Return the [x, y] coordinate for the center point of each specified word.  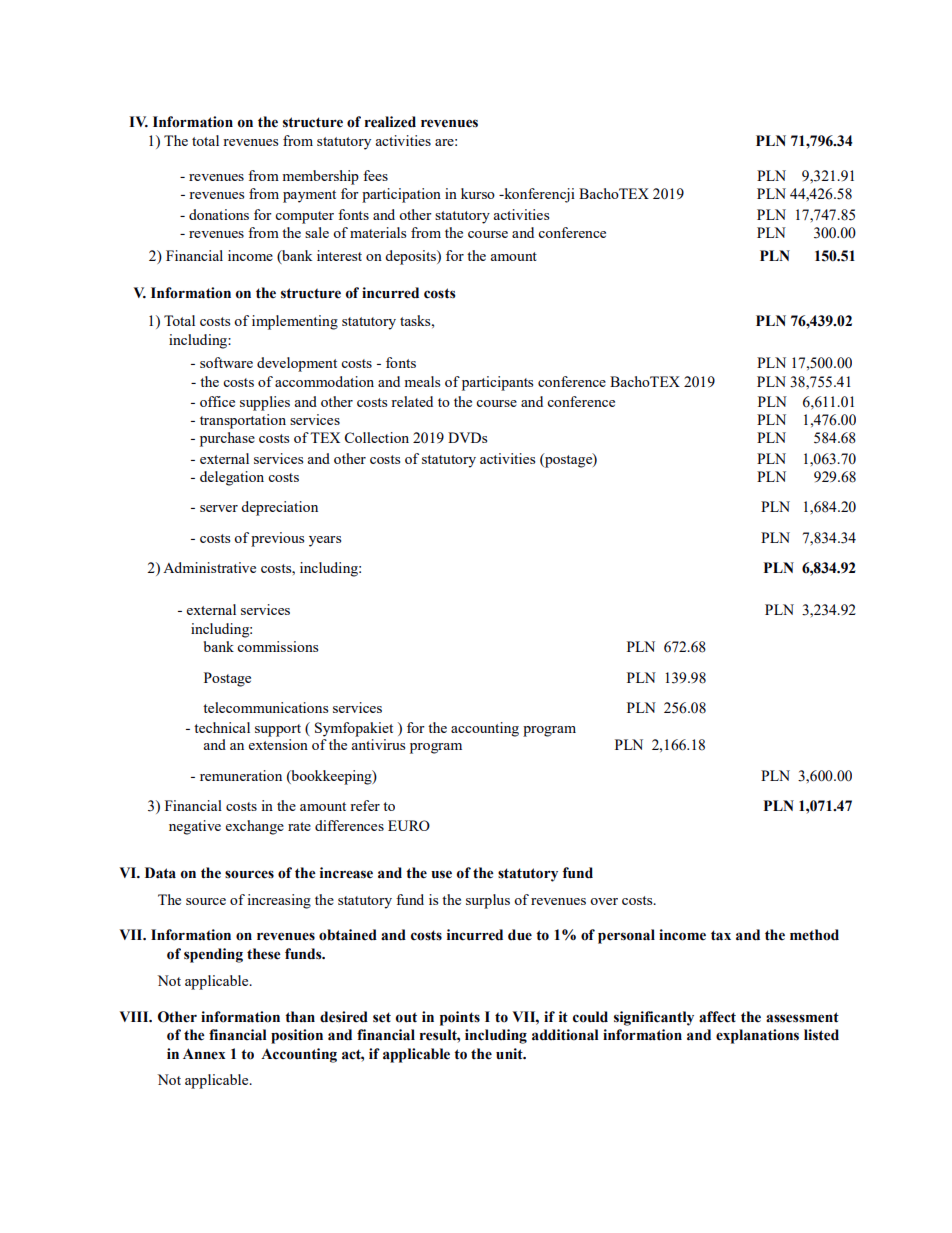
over [604, 901]
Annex [204, 1054]
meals [422, 381]
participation [401, 195]
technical [222, 727]
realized [390, 122]
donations [219, 214]
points [460, 1018]
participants [497, 383]
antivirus [378, 744]
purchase [227, 439]
